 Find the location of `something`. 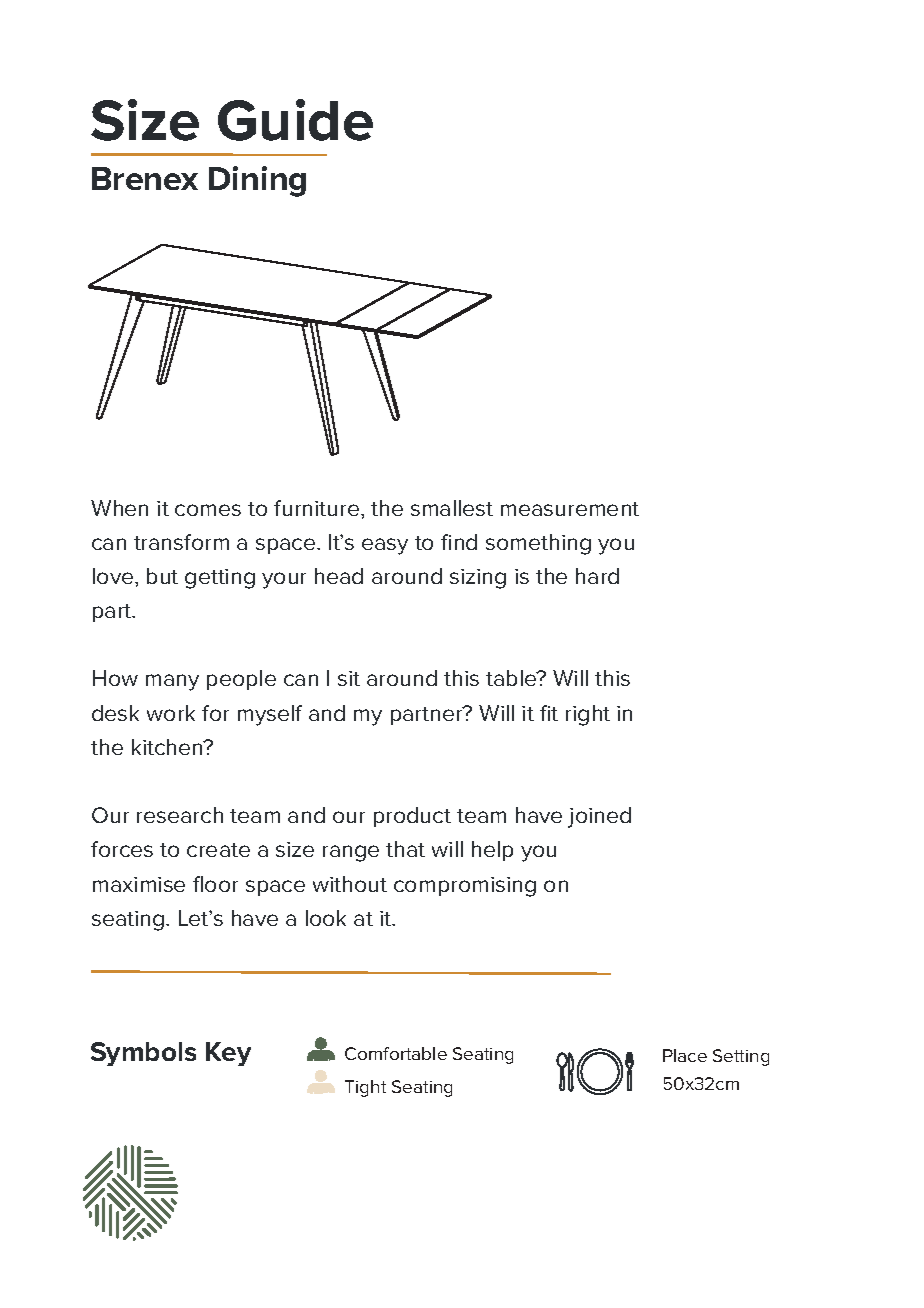

something is located at coordinates (538, 544).
